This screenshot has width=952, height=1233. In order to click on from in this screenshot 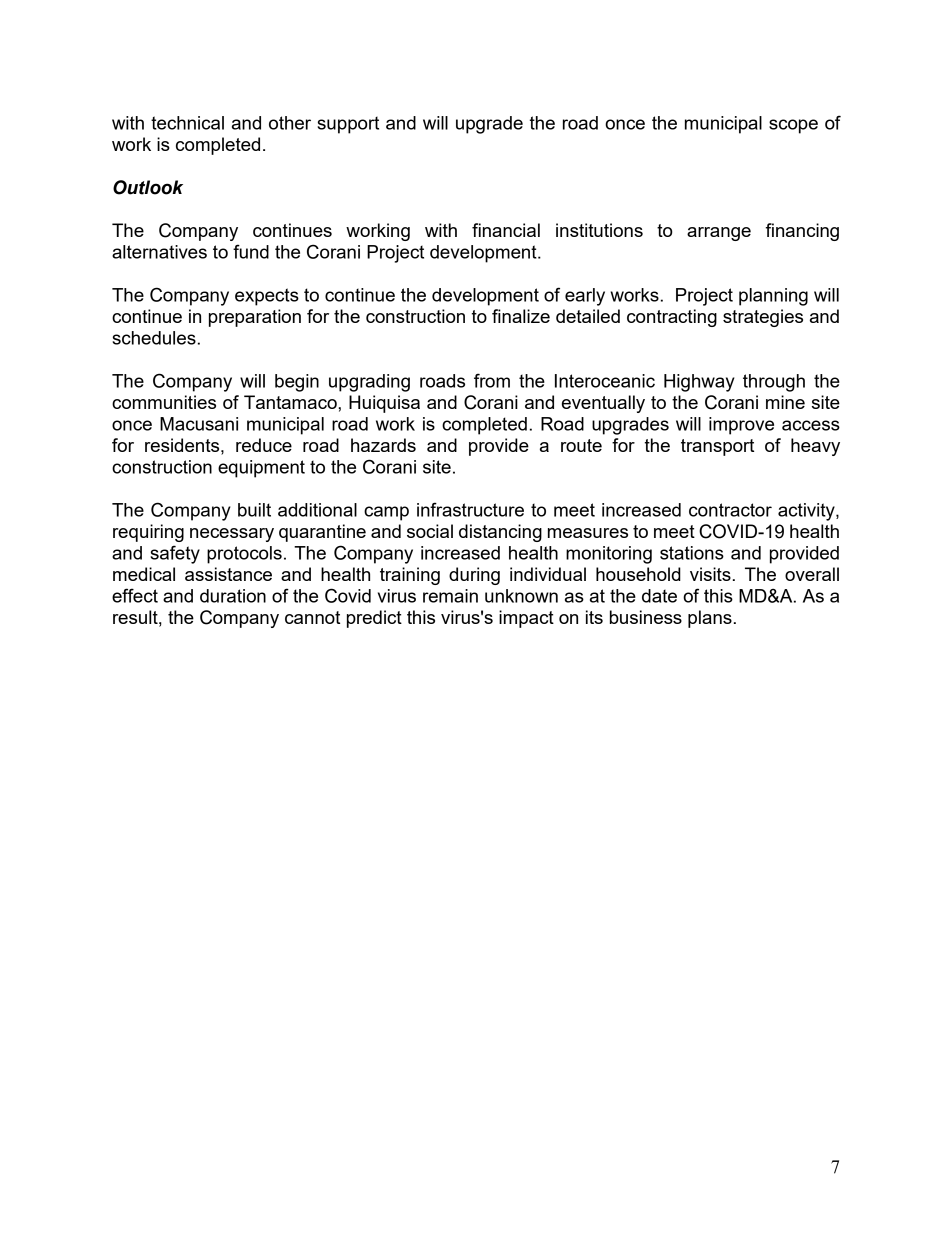, I will do `click(492, 380)`.
